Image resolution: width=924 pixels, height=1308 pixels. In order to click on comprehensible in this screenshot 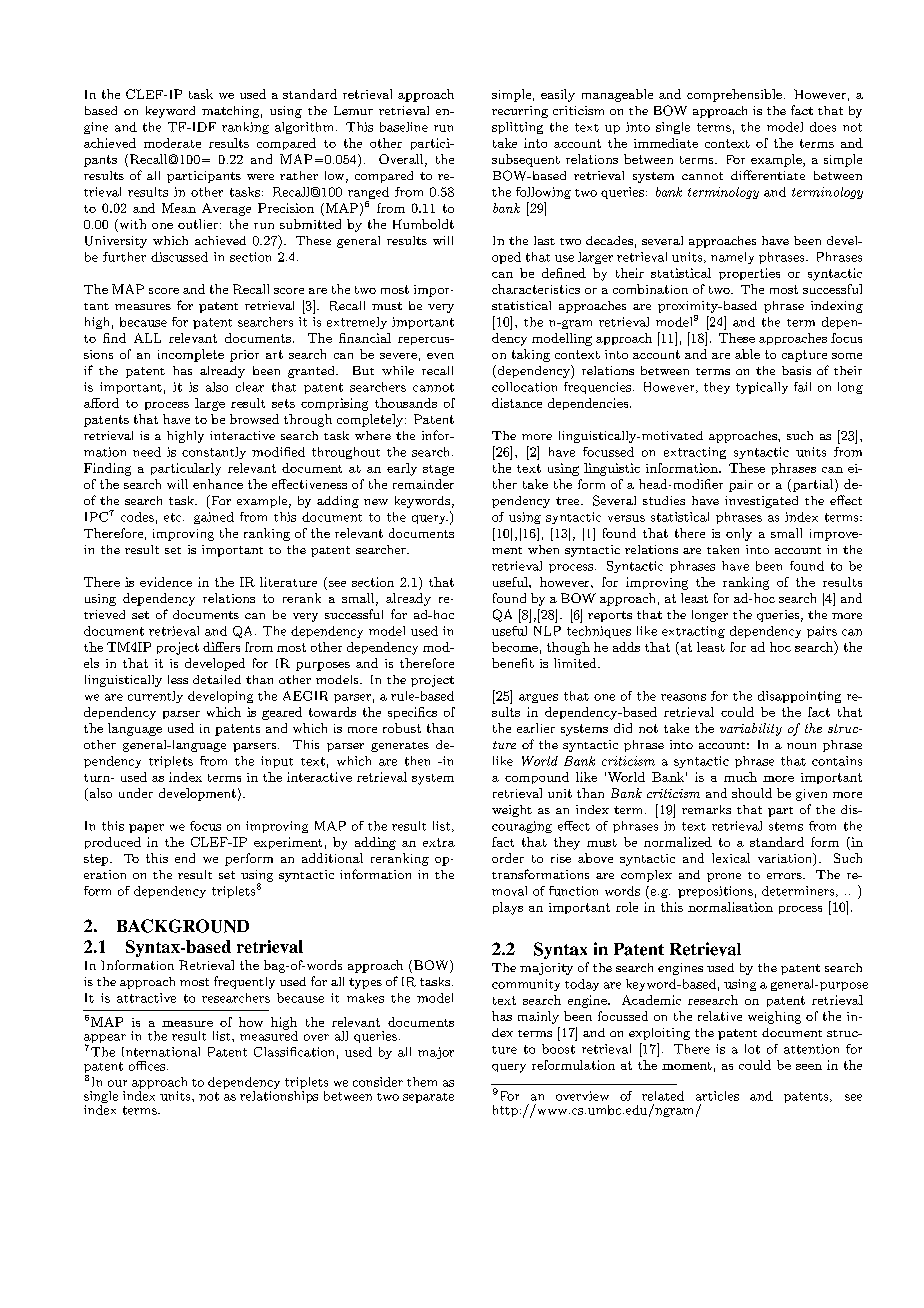, I will do `click(734, 95)`.
